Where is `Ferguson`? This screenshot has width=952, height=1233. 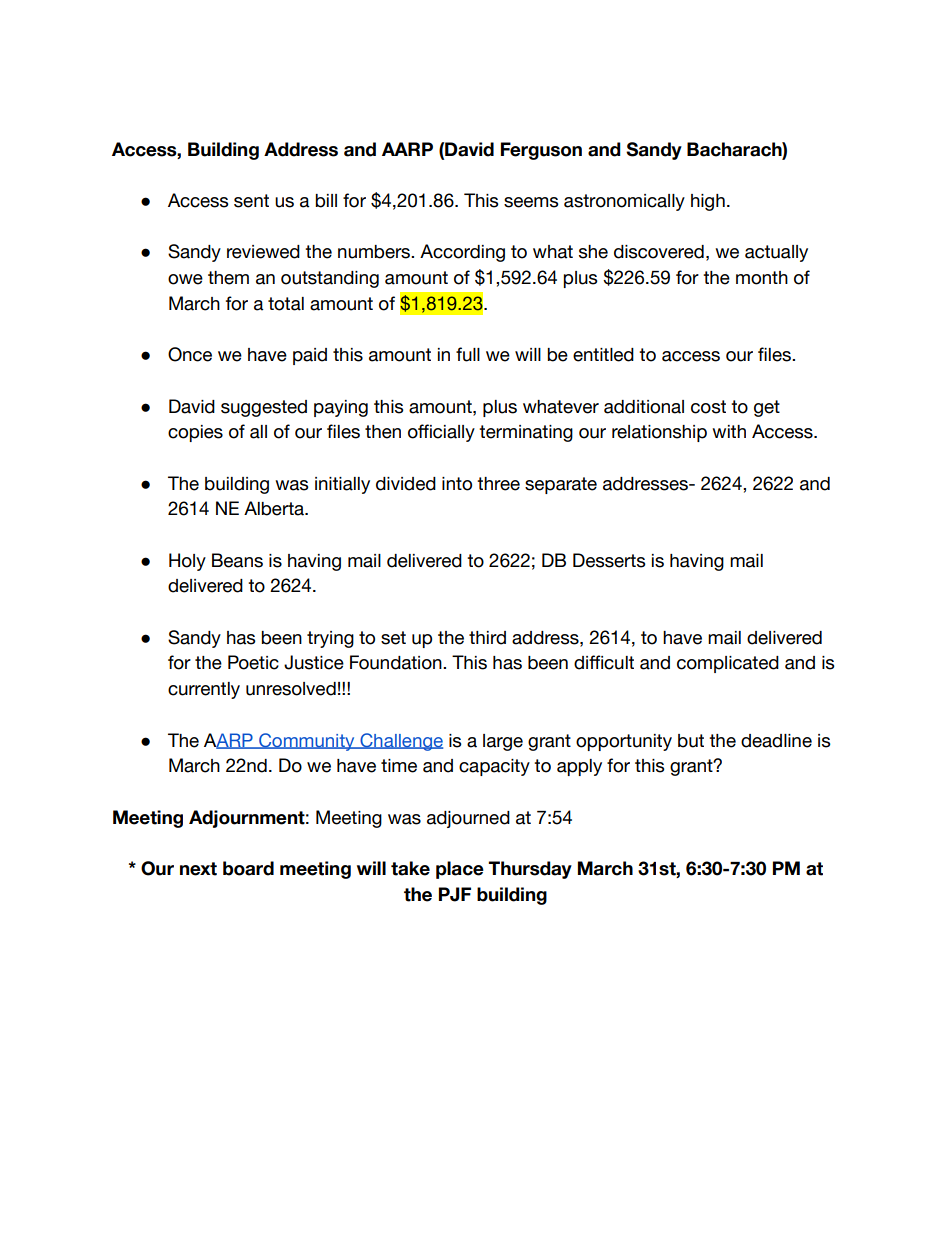
Ferguson is located at coordinates (541, 151).
